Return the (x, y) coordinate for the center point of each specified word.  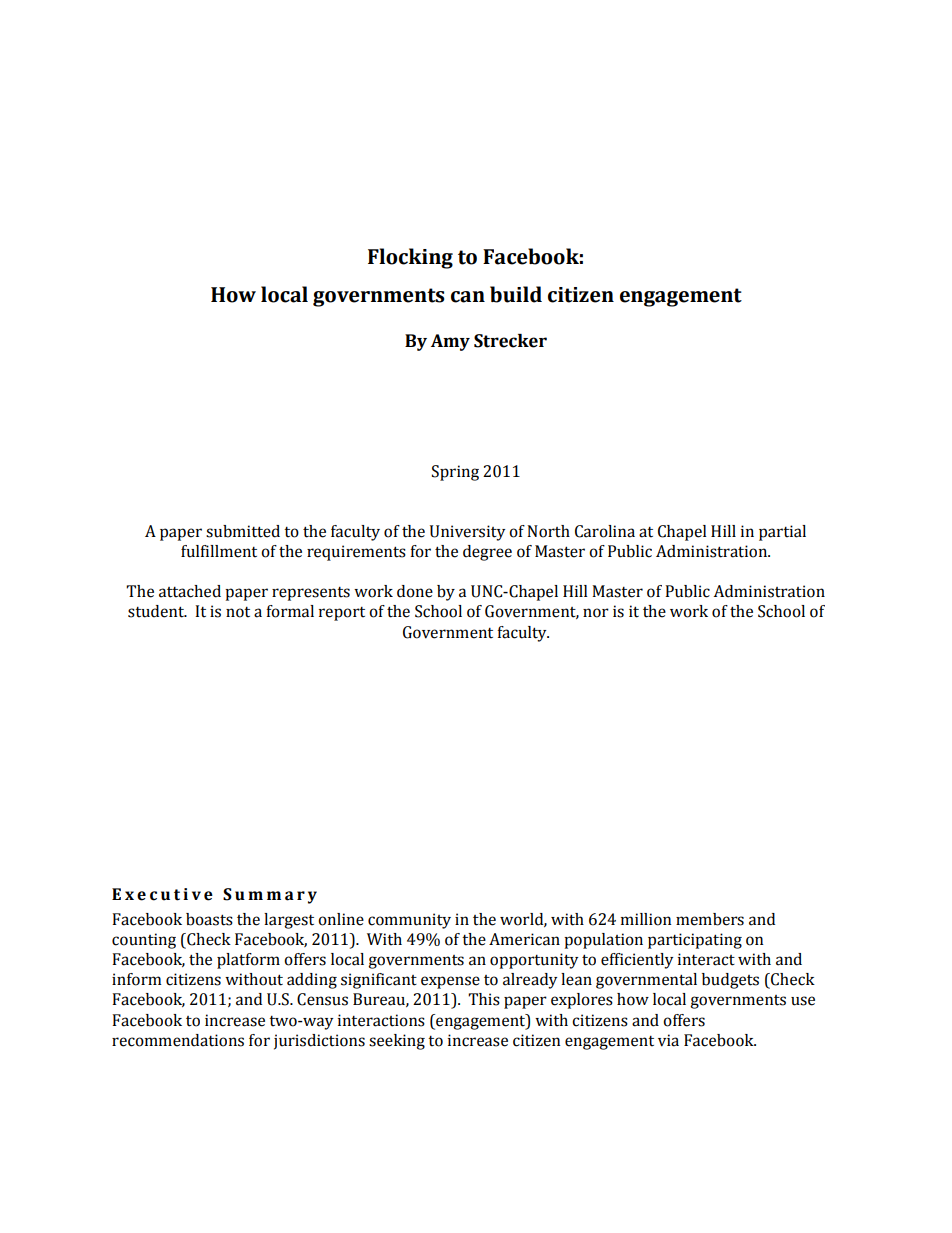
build (516, 294)
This (484, 999)
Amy (450, 342)
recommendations (178, 1040)
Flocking (410, 258)
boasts (209, 919)
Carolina (605, 531)
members (710, 919)
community (409, 921)
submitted (243, 531)
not (238, 612)
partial (782, 533)
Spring (455, 473)
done (415, 591)
